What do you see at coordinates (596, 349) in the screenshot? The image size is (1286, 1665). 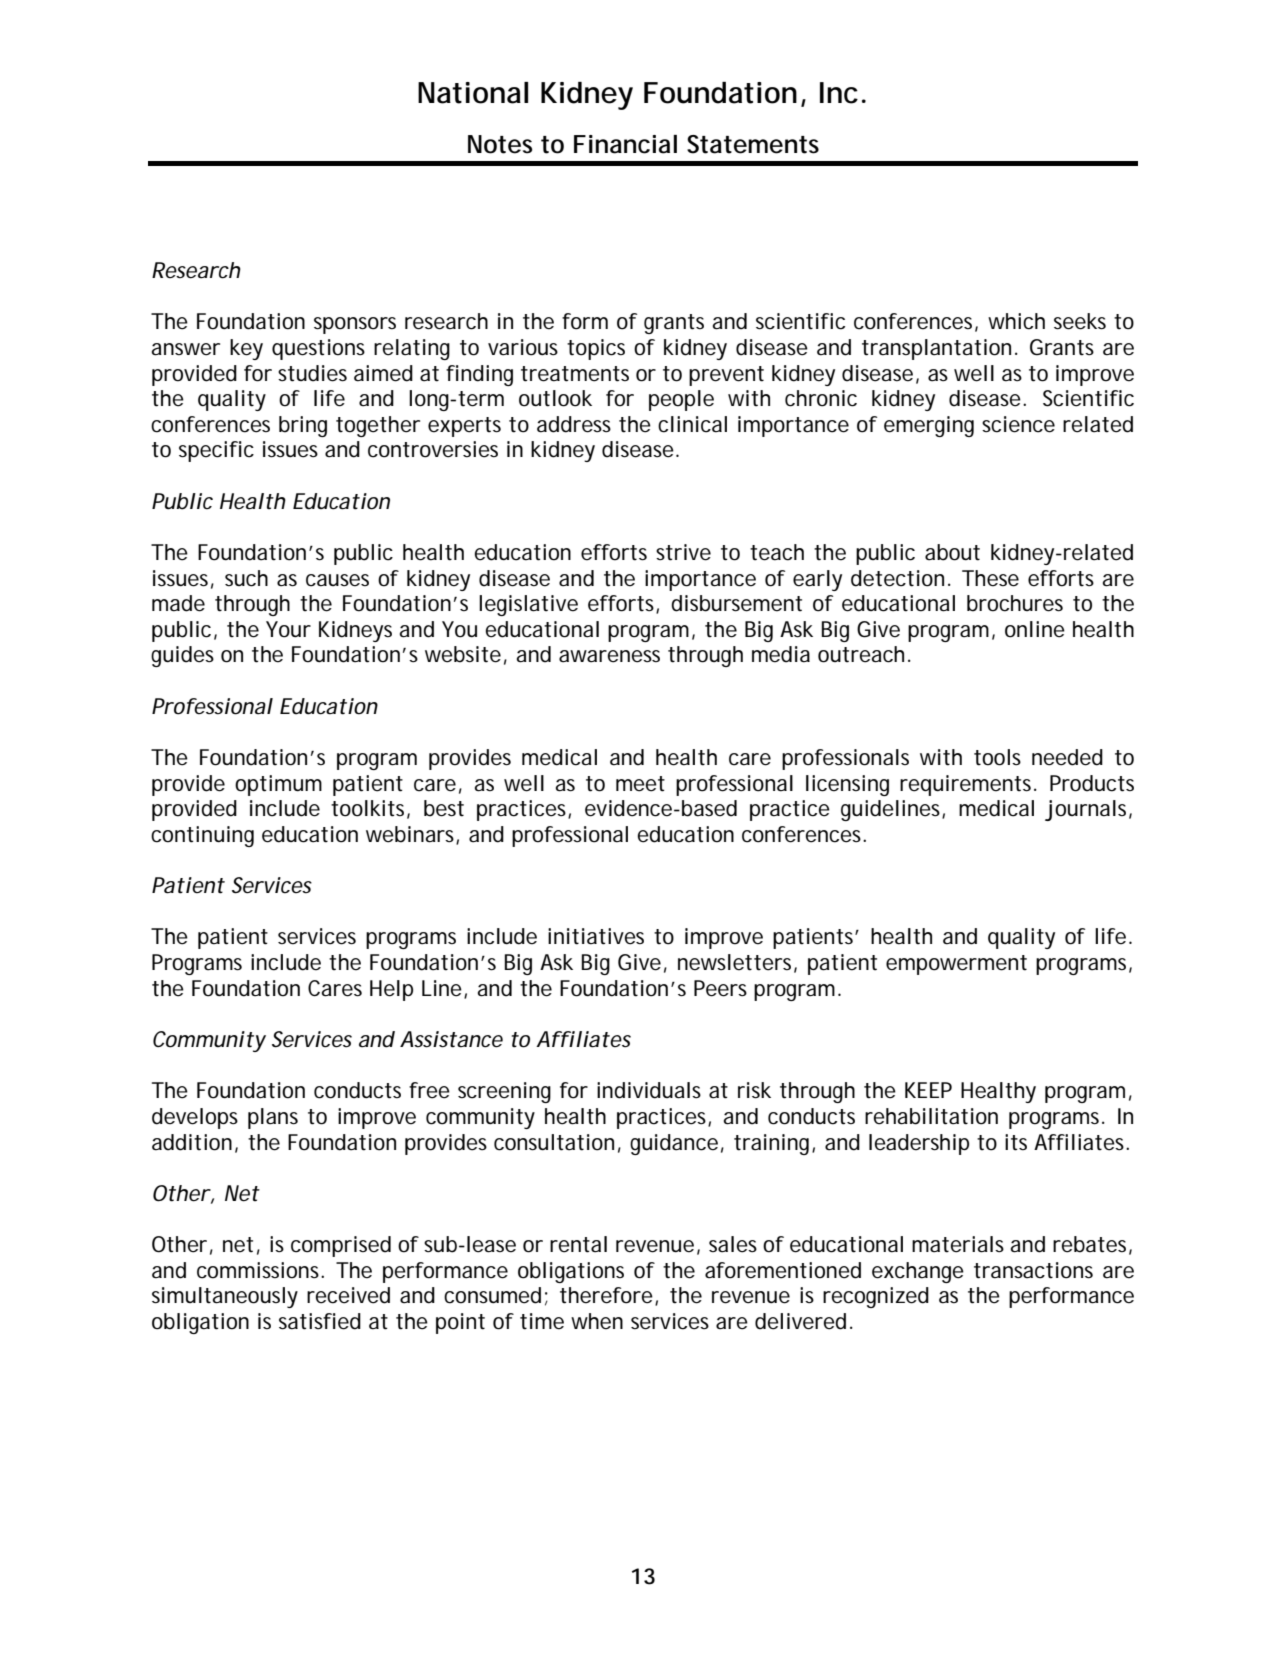 I see `topics` at bounding box center [596, 349].
